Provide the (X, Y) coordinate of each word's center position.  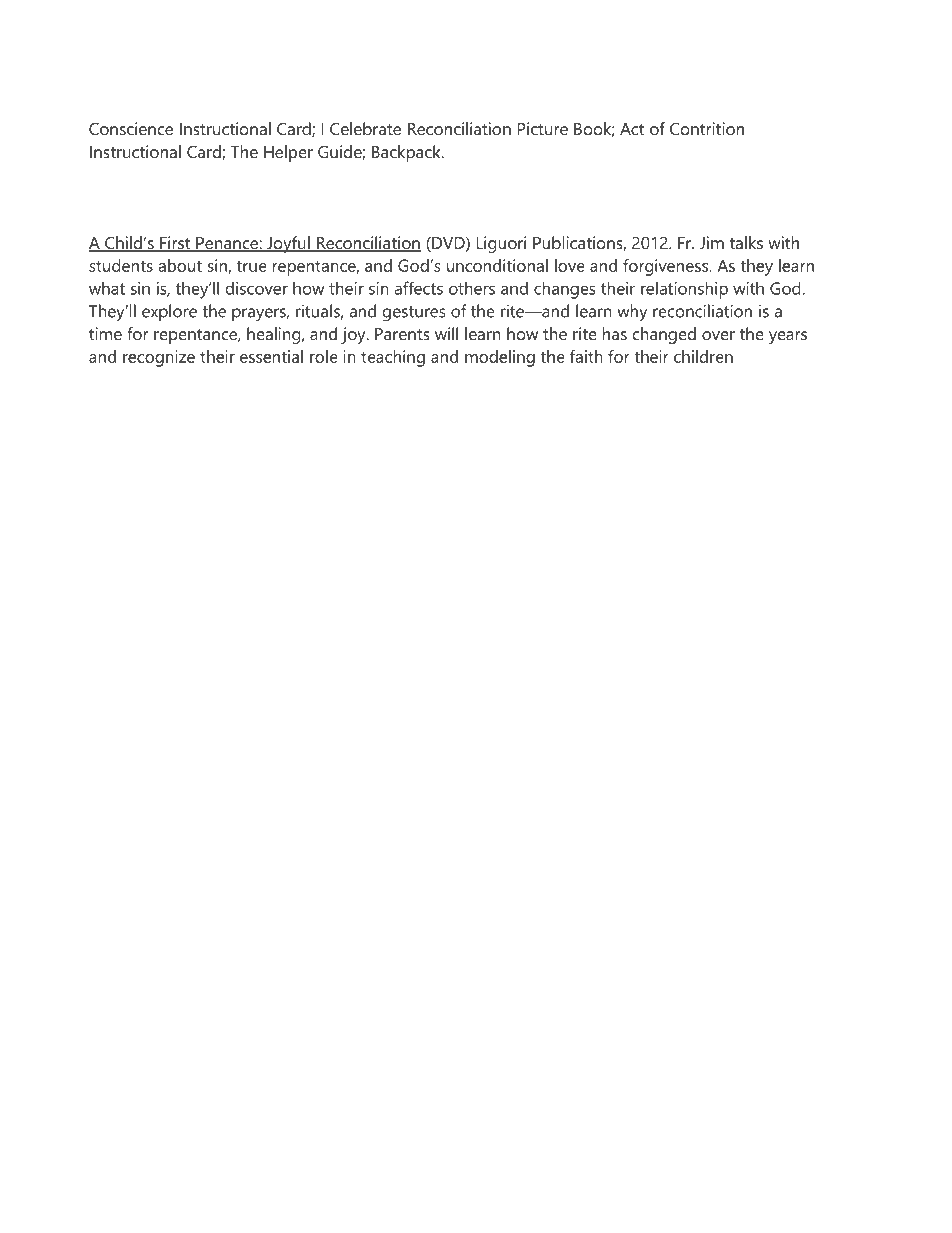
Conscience (131, 128)
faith (586, 356)
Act (632, 129)
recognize (159, 358)
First (175, 244)
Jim (712, 242)
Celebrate (365, 128)
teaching (393, 358)
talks (746, 242)
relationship (684, 290)
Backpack (407, 153)
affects (418, 288)
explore (169, 313)
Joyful (288, 244)
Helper (288, 153)
